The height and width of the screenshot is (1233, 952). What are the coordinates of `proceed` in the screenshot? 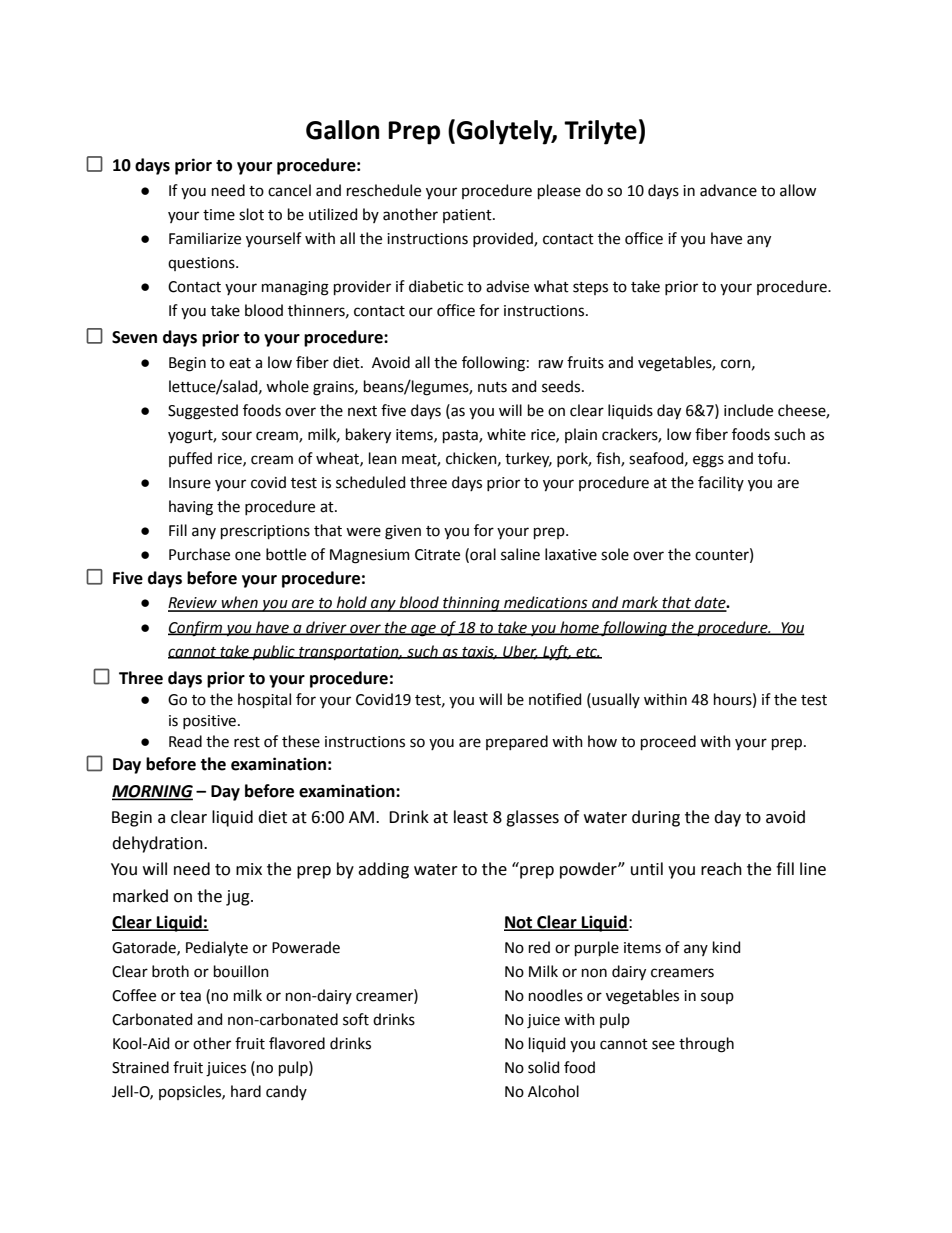 It's located at (668, 742).
